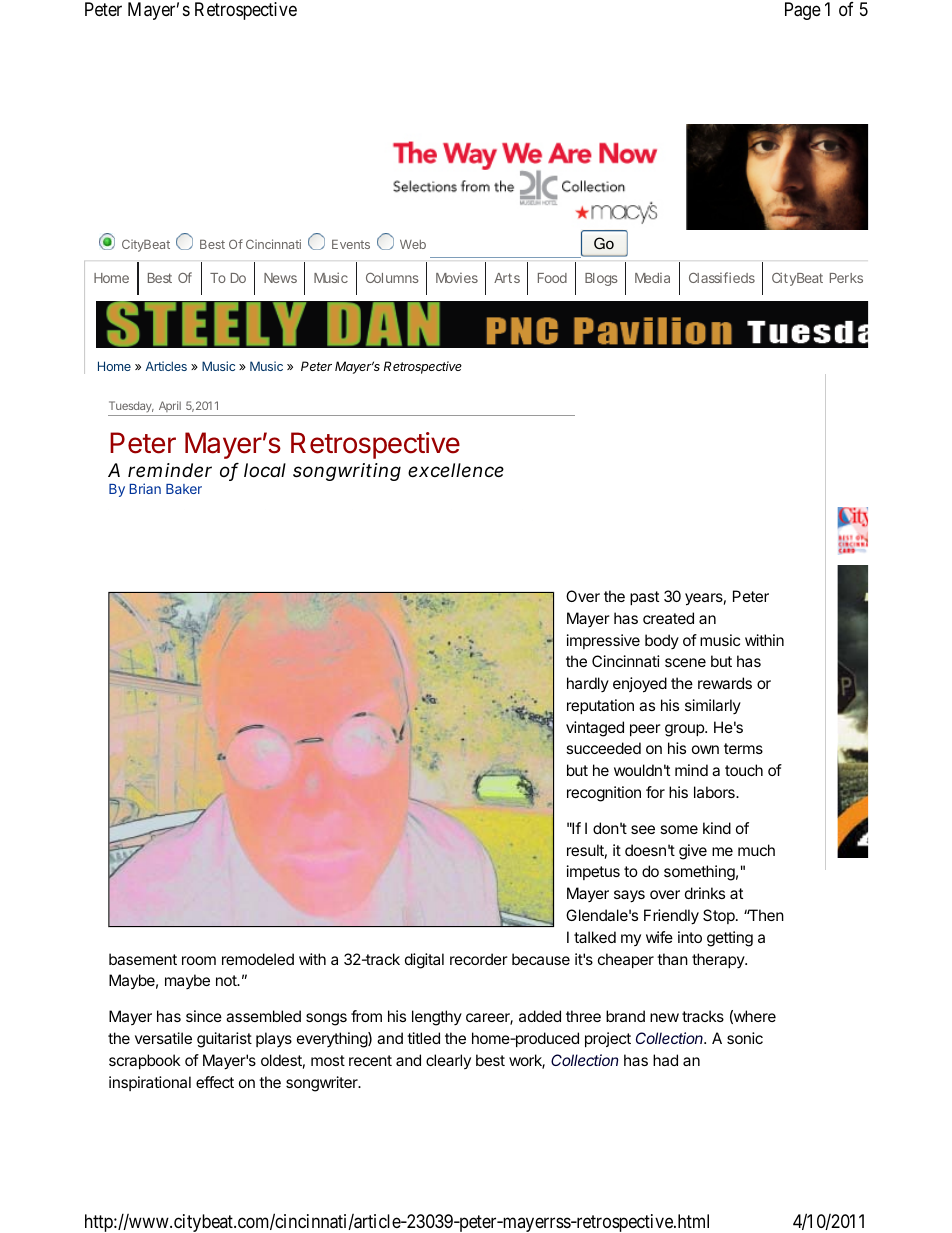 This document has width=952, height=1233. What do you see at coordinates (224, 1040) in the document?
I see `guitarist` at bounding box center [224, 1040].
